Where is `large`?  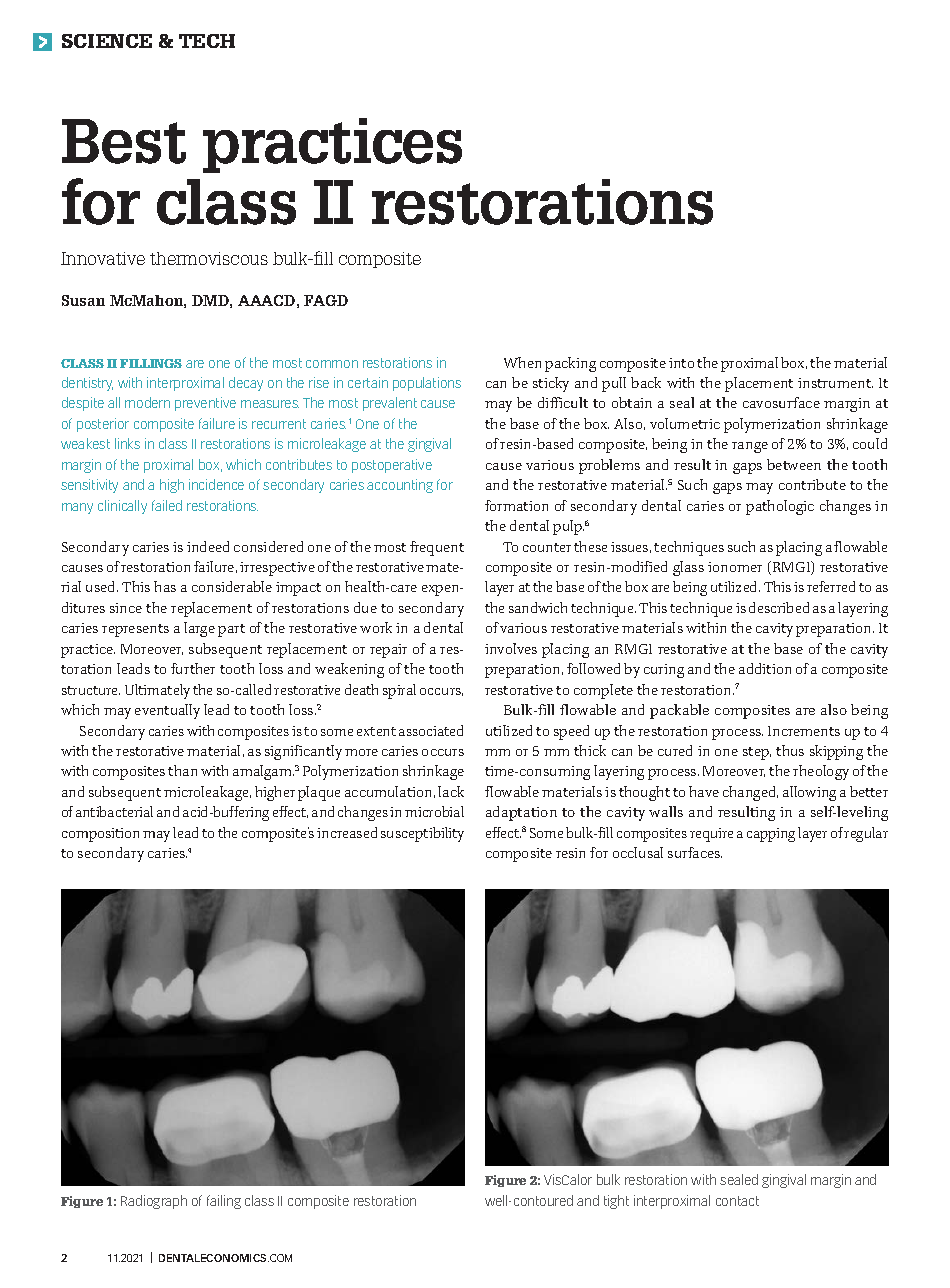 large is located at coordinates (199, 629).
